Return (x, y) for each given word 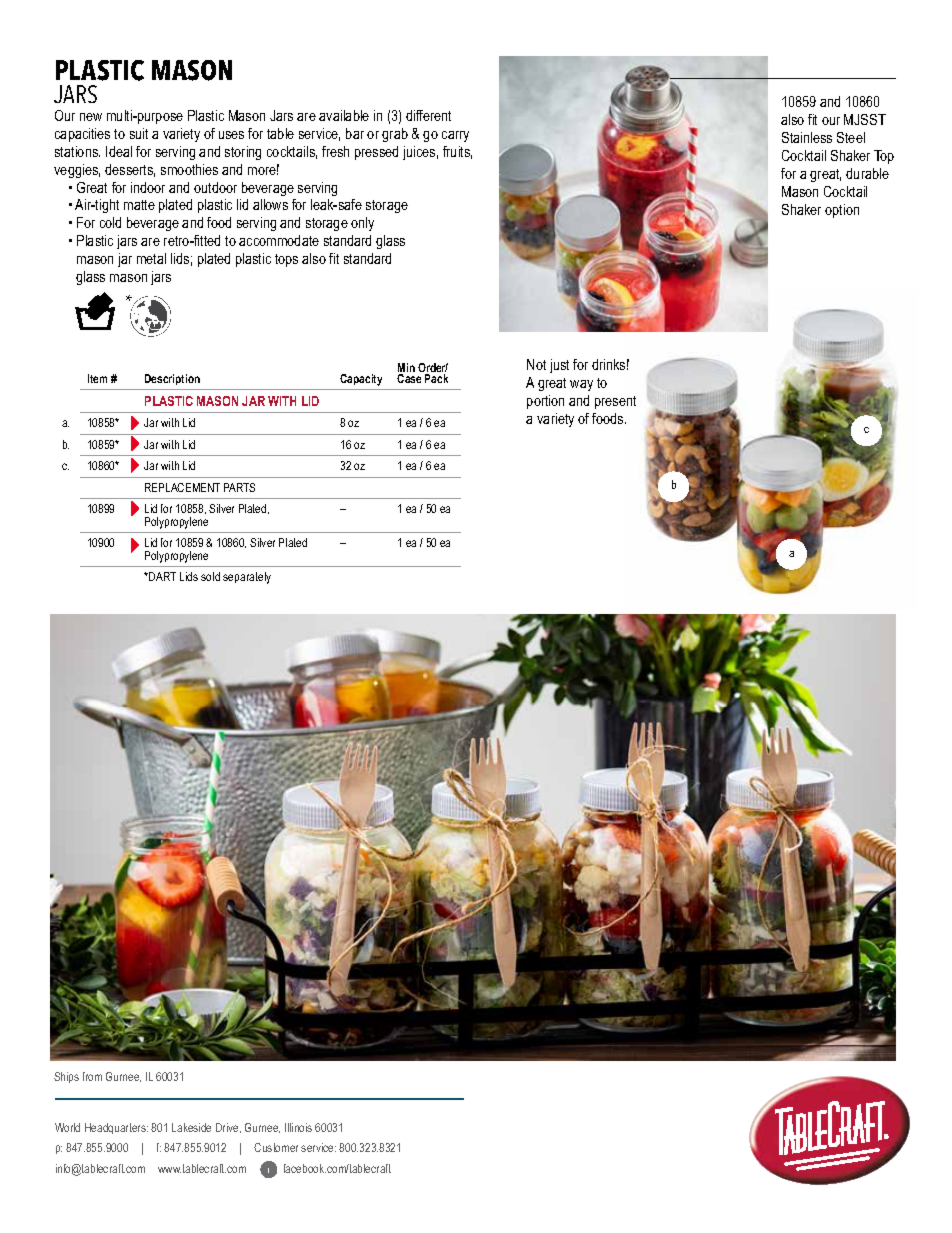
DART (161, 576)
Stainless (807, 137)
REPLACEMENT (182, 487)
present (615, 402)
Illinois (298, 1127)
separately (247, 578)
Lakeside (191, 1127)
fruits (457, 152)
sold (210, 576)
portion (545, 402)
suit (139, 133)
